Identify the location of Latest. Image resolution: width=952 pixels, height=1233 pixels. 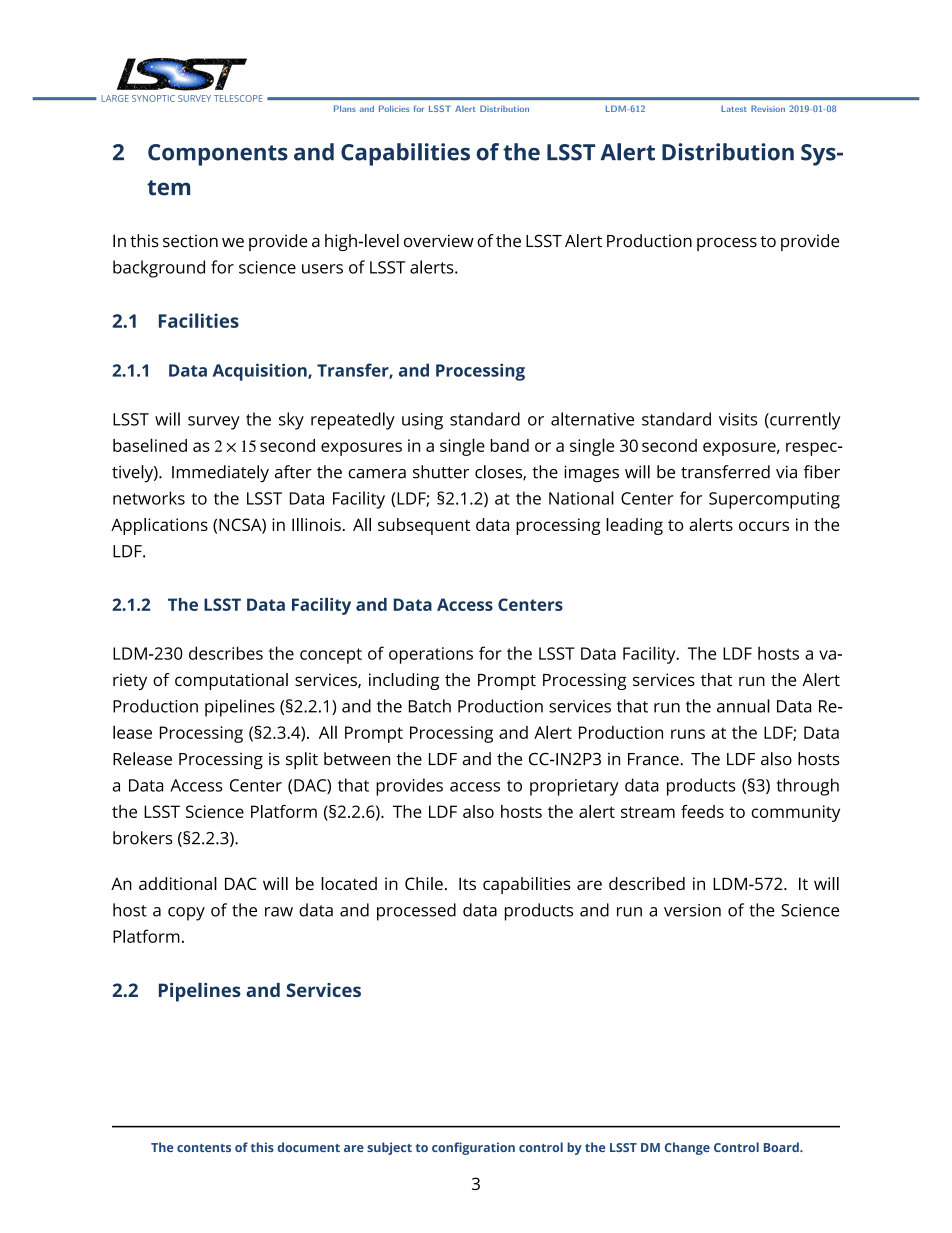
(734, 109).
